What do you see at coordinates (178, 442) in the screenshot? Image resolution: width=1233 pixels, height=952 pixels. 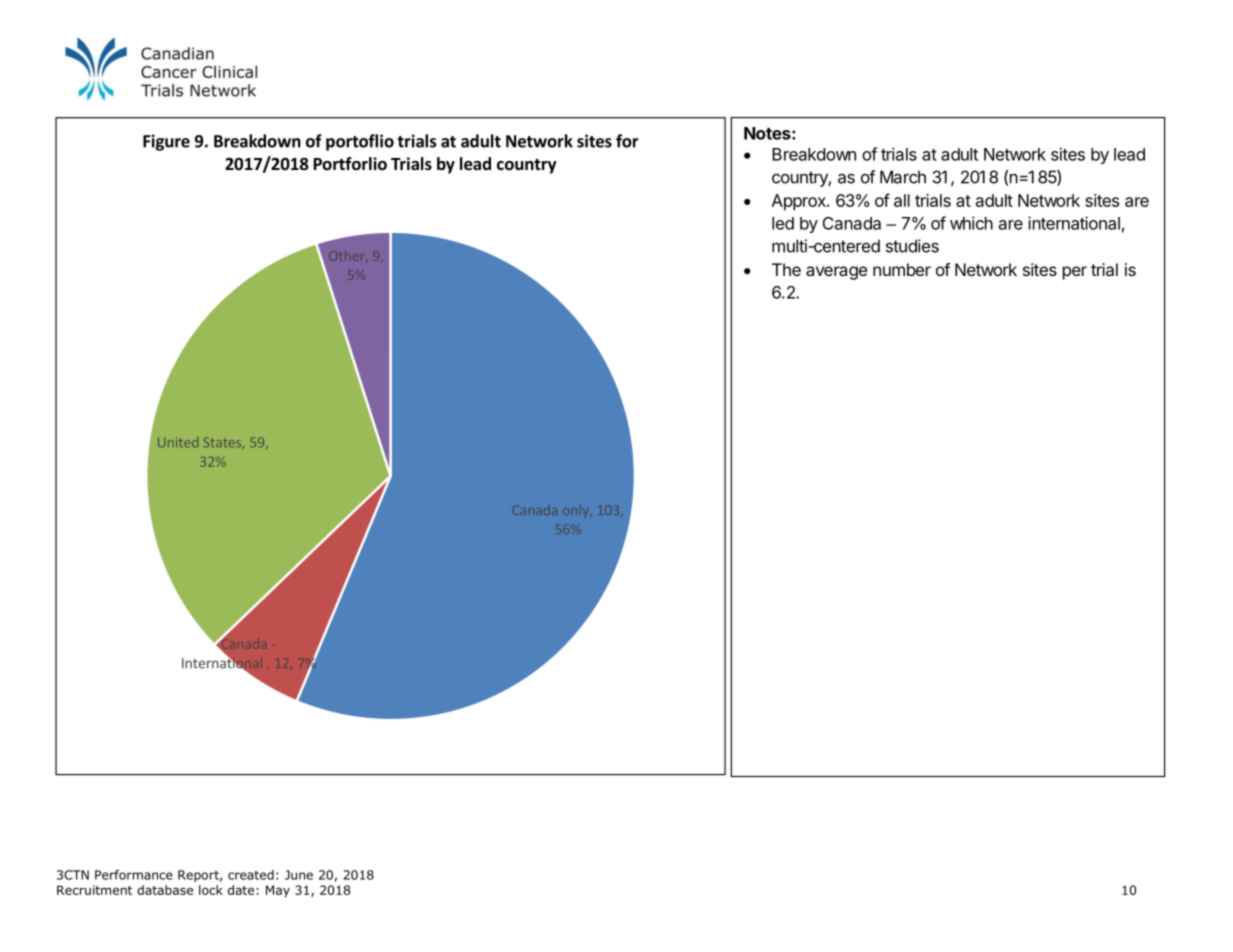 I see `United` at bounding box center [178, 442].
